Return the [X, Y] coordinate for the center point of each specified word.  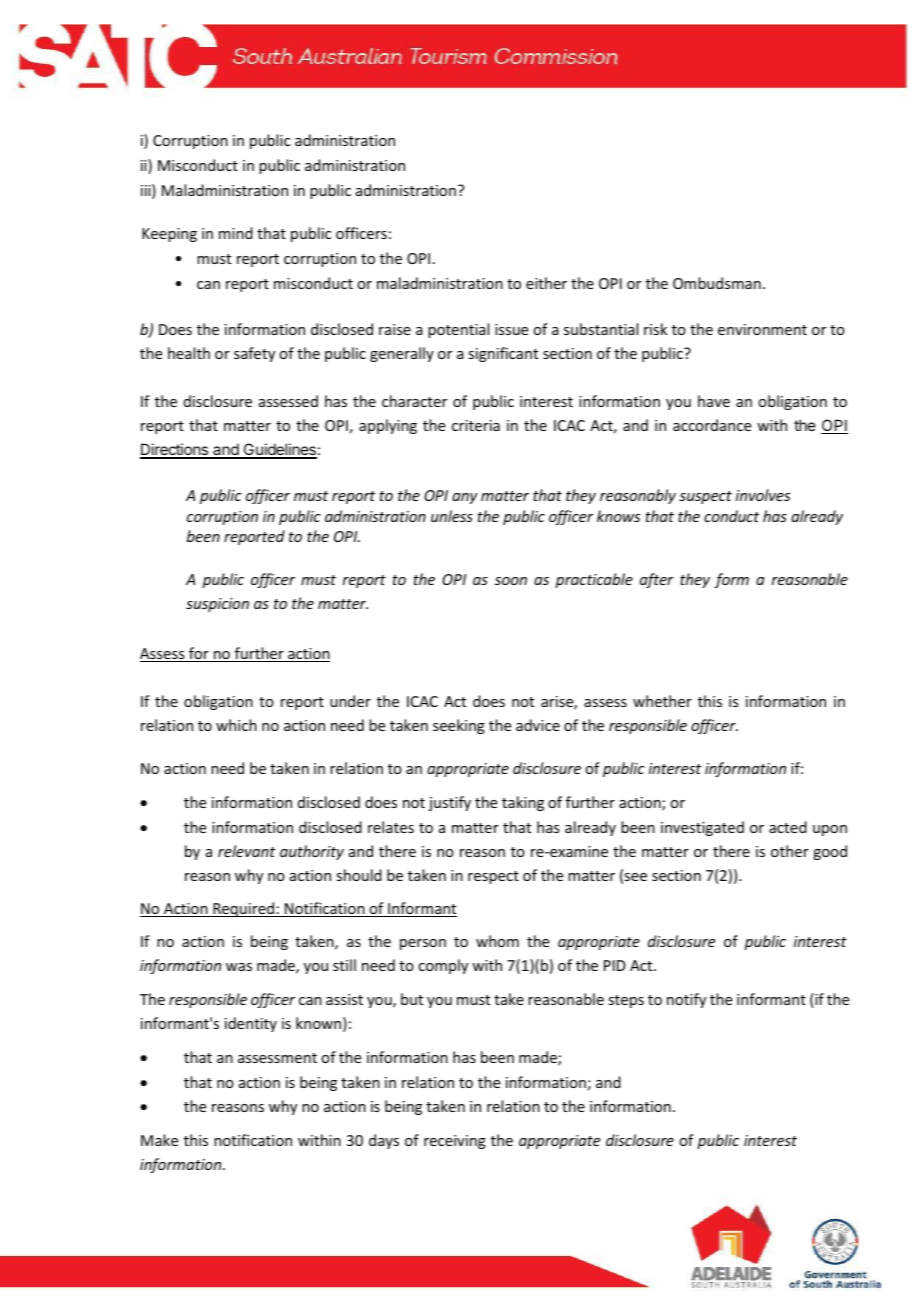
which [236, 725]
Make [159, 1140]
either [546, 283]
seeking [459, 726]
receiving [455, 1142]
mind [236, 233]
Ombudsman [717, 283]
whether [662, 701]
